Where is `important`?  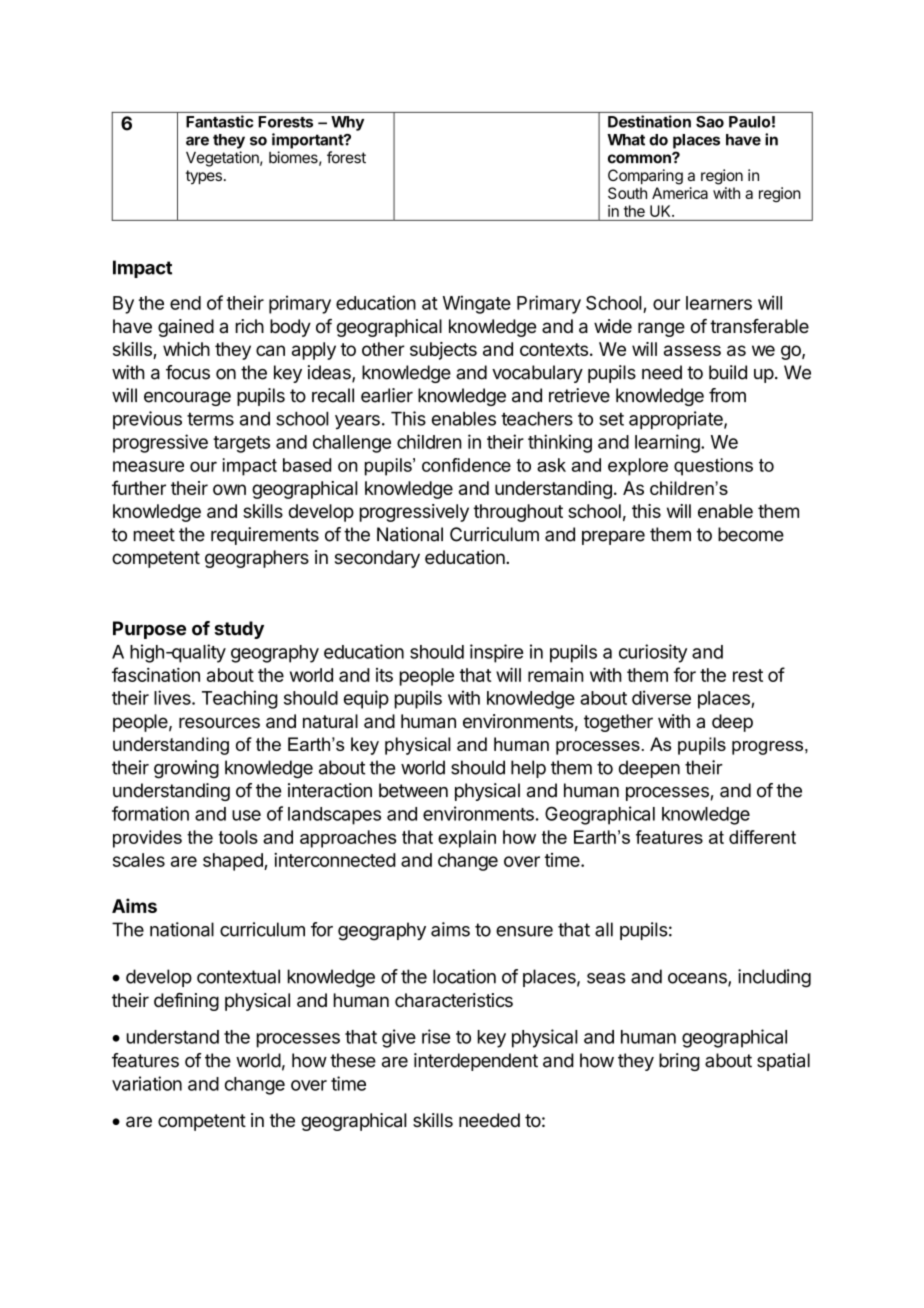
important is located at coordinates (308, 141).
